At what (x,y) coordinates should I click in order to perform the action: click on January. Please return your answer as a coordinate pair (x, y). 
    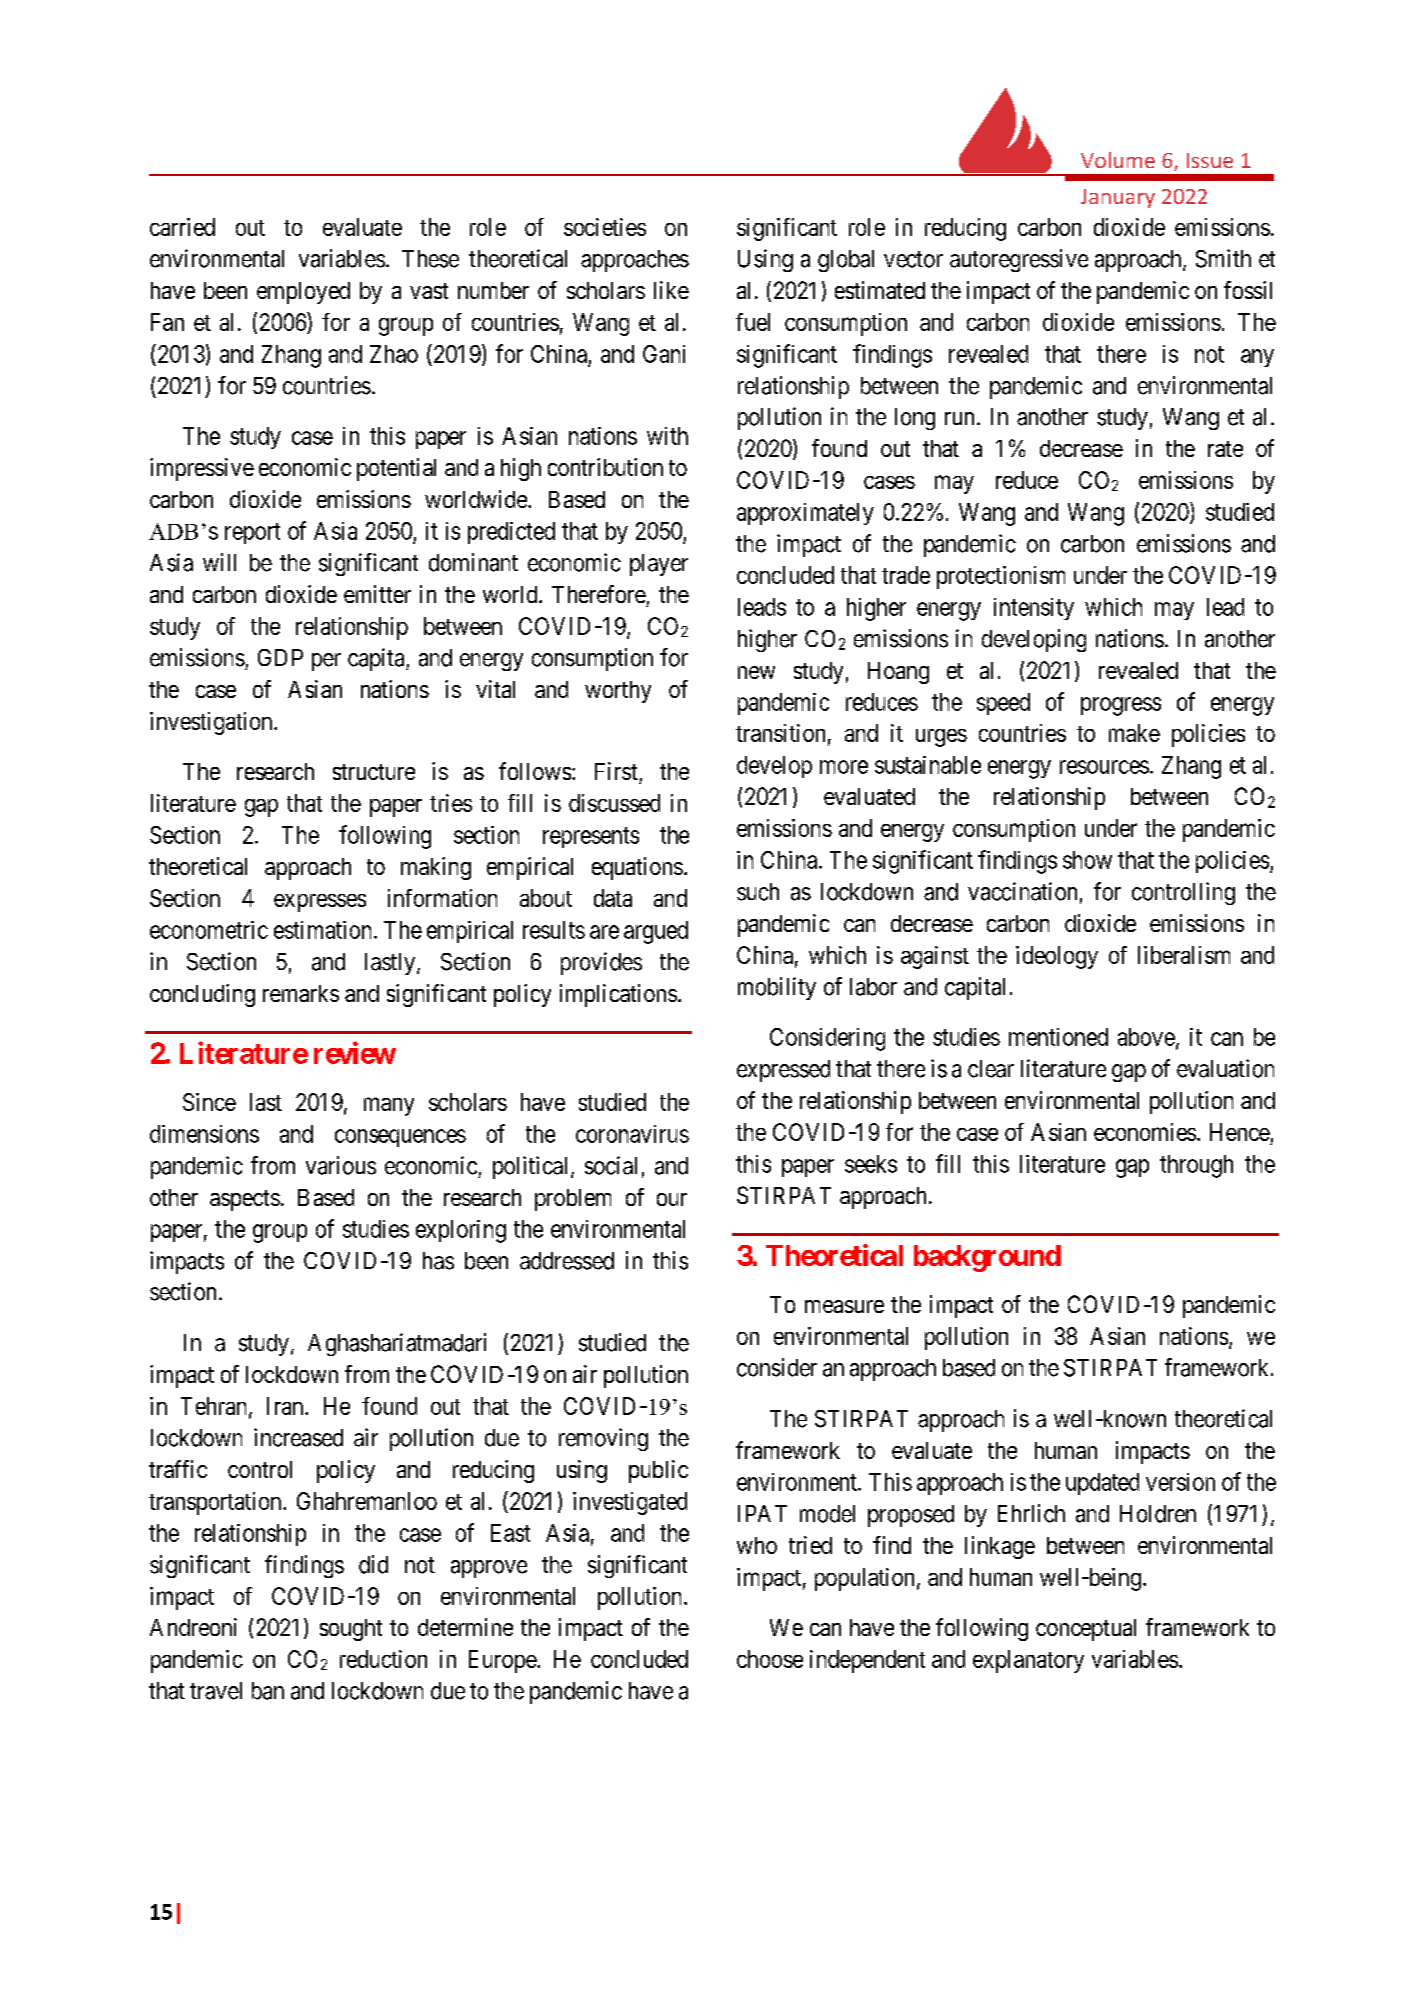
    Looking at the image, I should click on (1118, 198).
